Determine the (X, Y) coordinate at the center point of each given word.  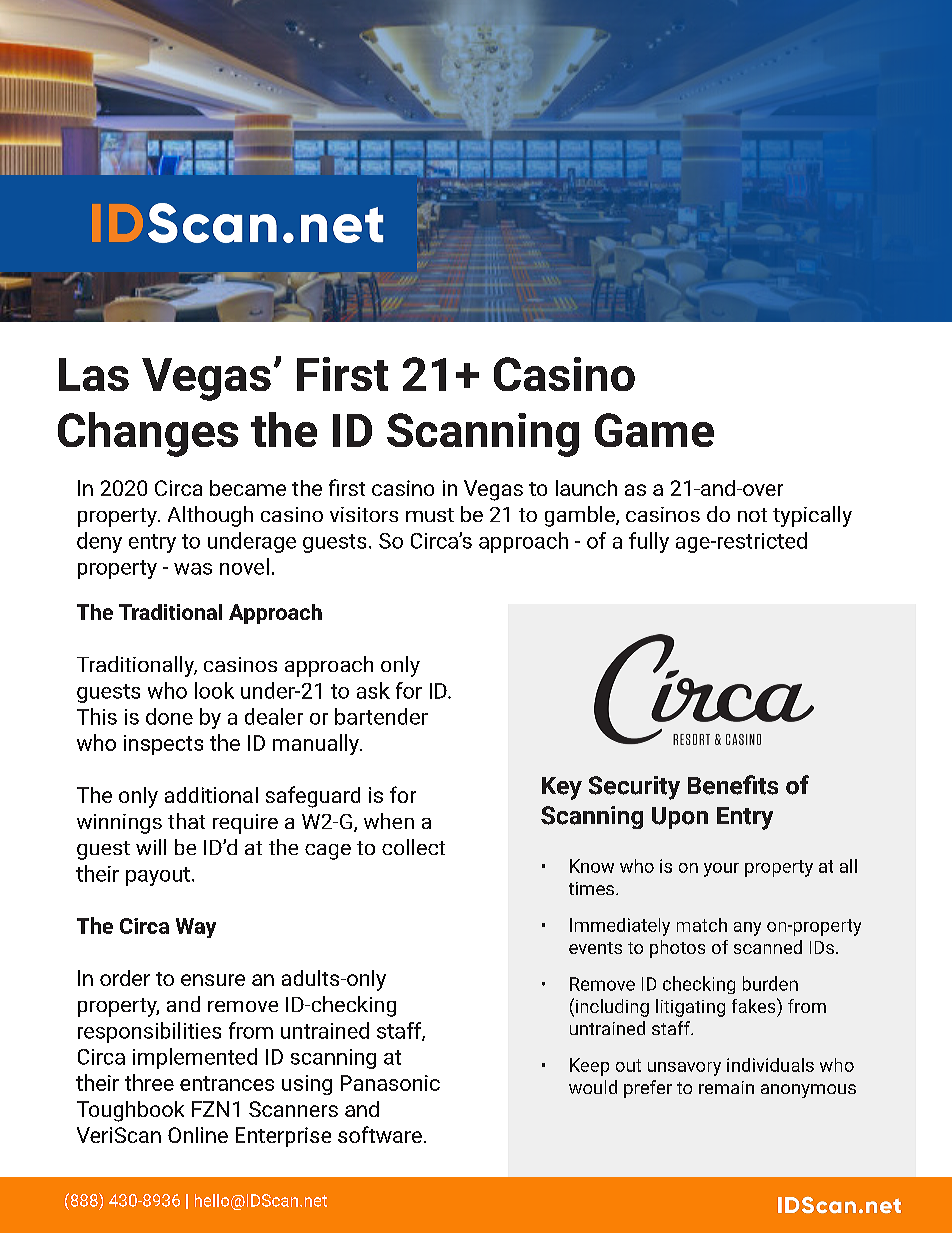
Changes (148, 434)
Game (654, 430)
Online (198, 1135)
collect (413, 847)
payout (158, 876)
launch (586, 488)
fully (649, 542)
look (214, 690)
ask (373, 690)
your (721, 870)
